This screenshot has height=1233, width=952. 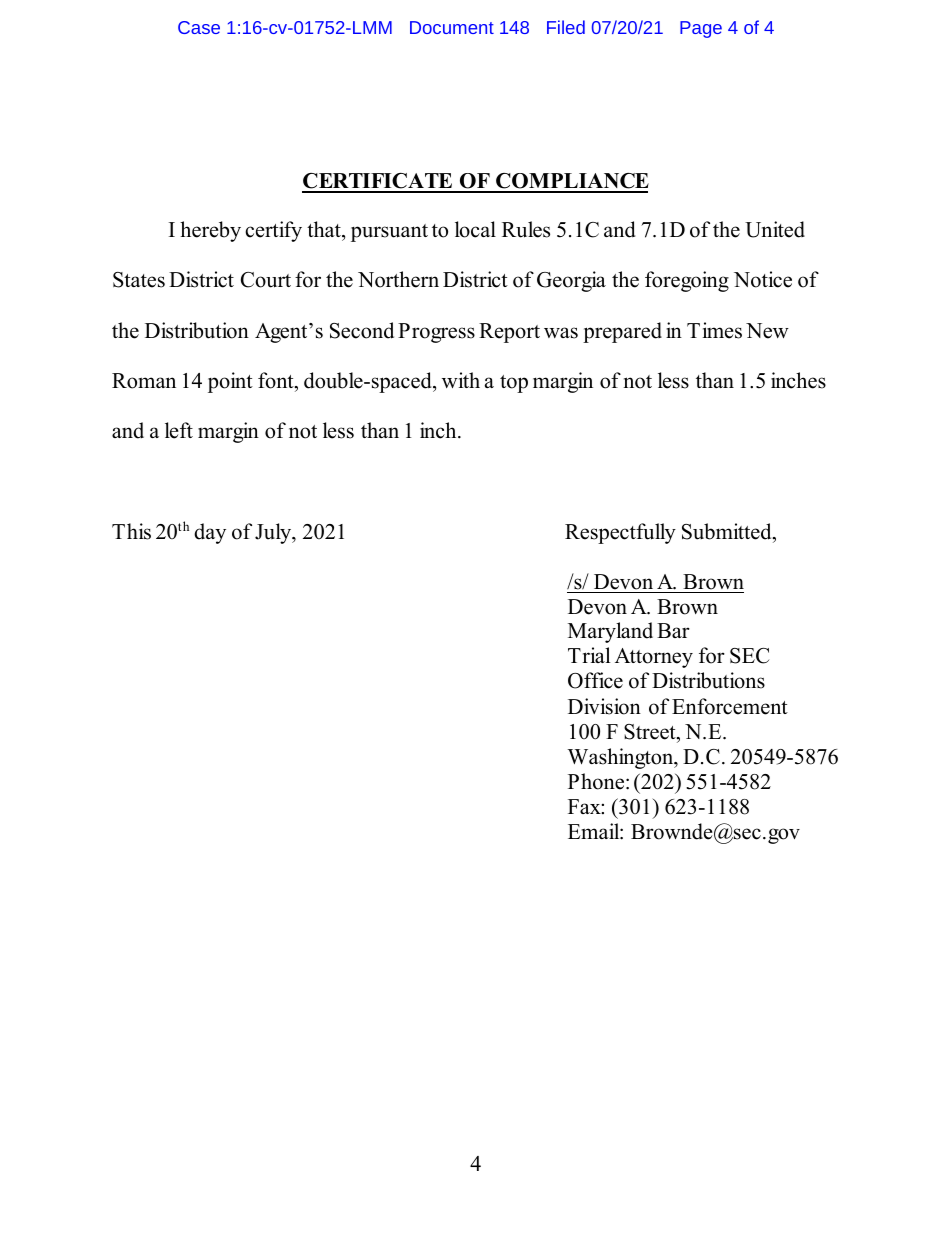 I want to click on United, so click(x=775, y=229).
